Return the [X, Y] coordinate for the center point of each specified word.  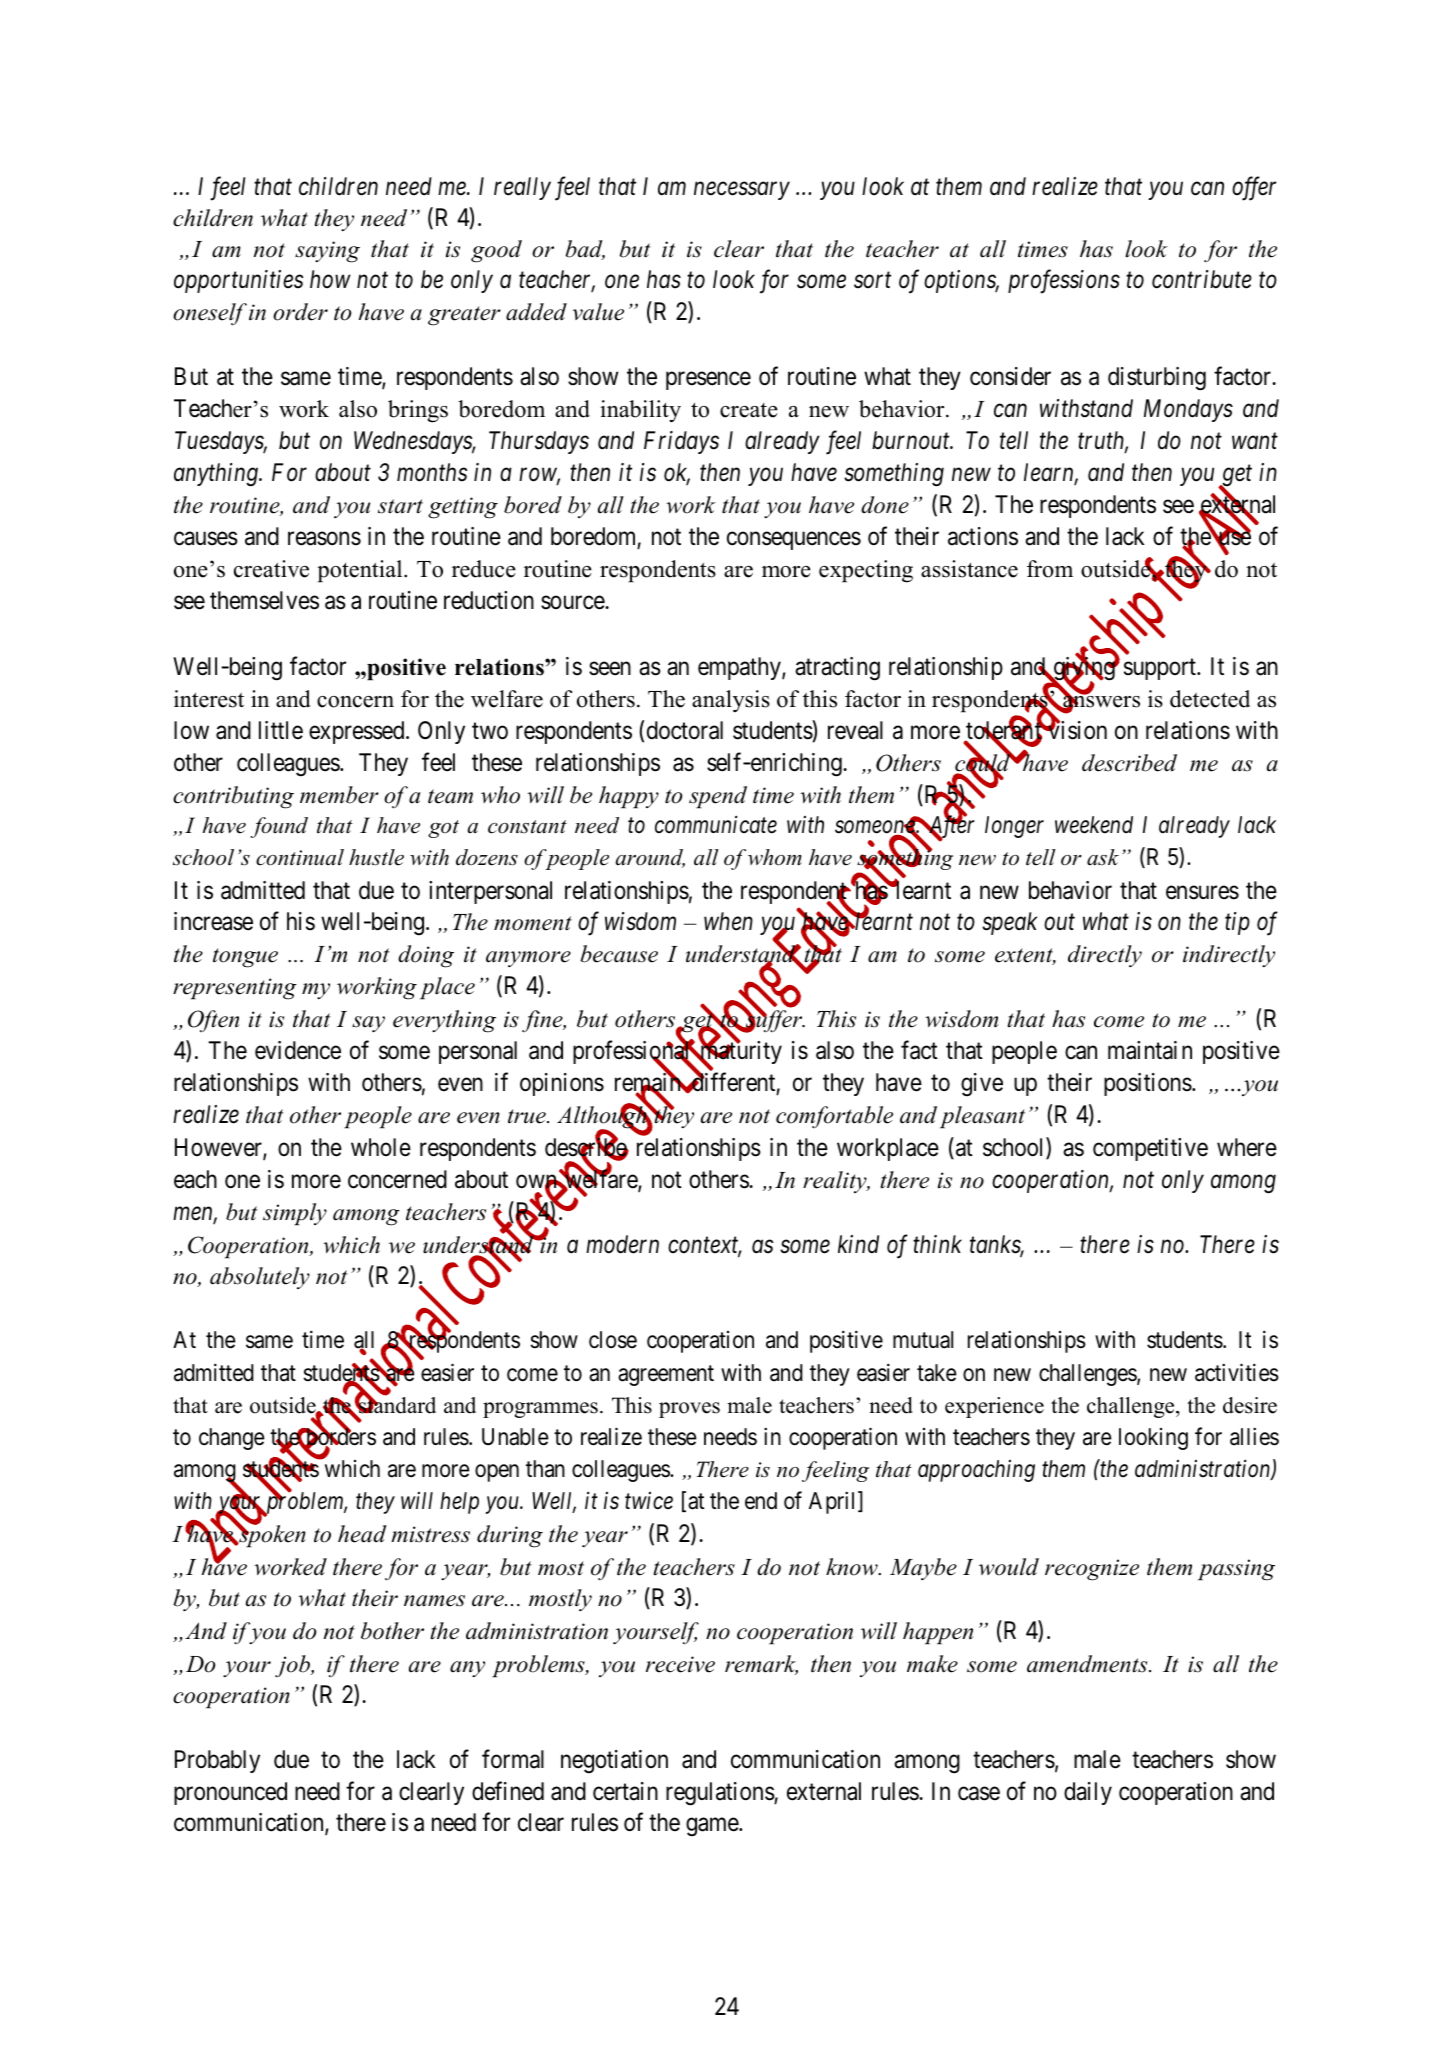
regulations [720, 1794]
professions [1064, 282]
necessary [742, 191]
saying [327, 252]
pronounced [230, 1793]
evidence [298, 1050]
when [728, 921]
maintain [1150, 1050]
